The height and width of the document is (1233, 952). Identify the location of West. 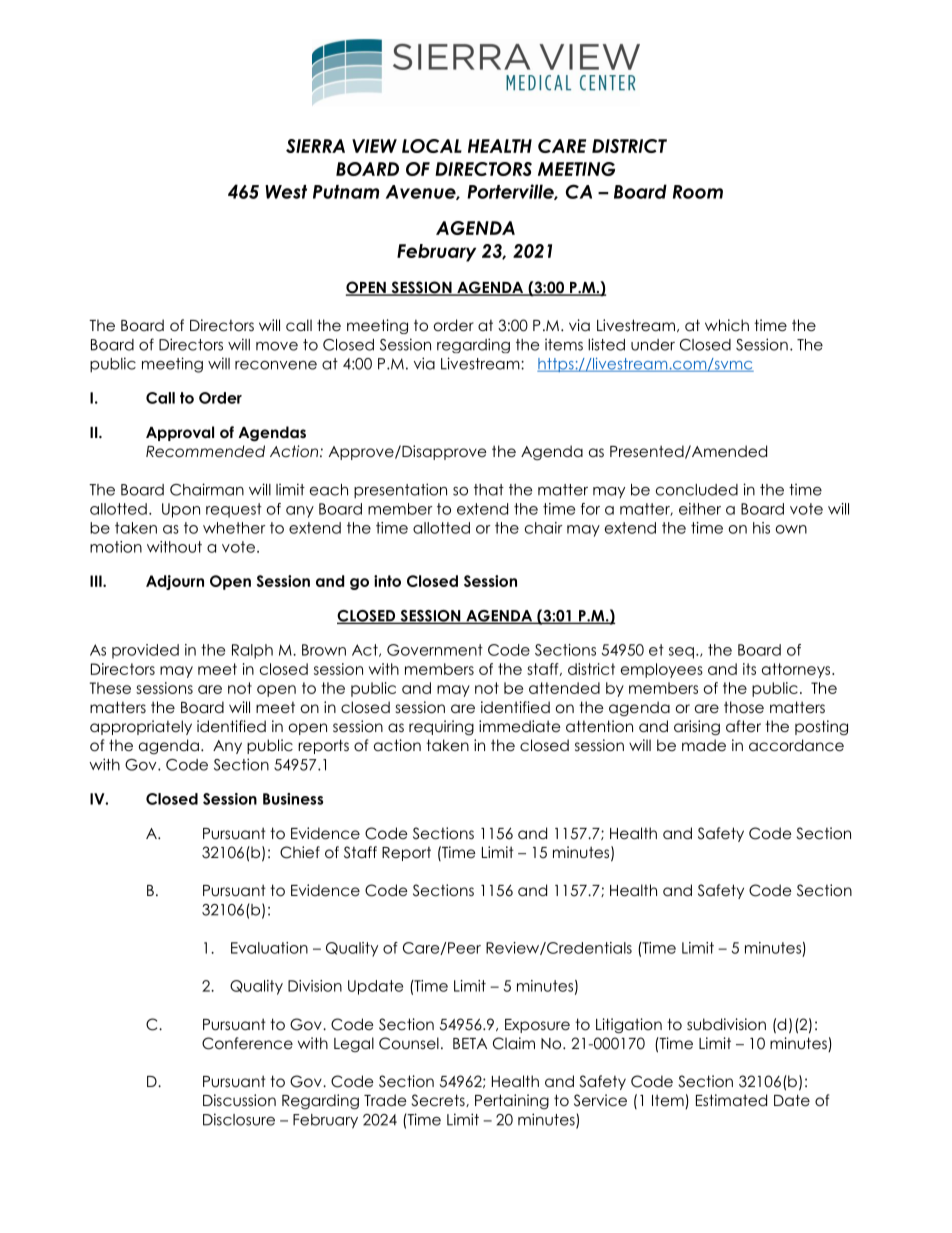
(286, 192).
